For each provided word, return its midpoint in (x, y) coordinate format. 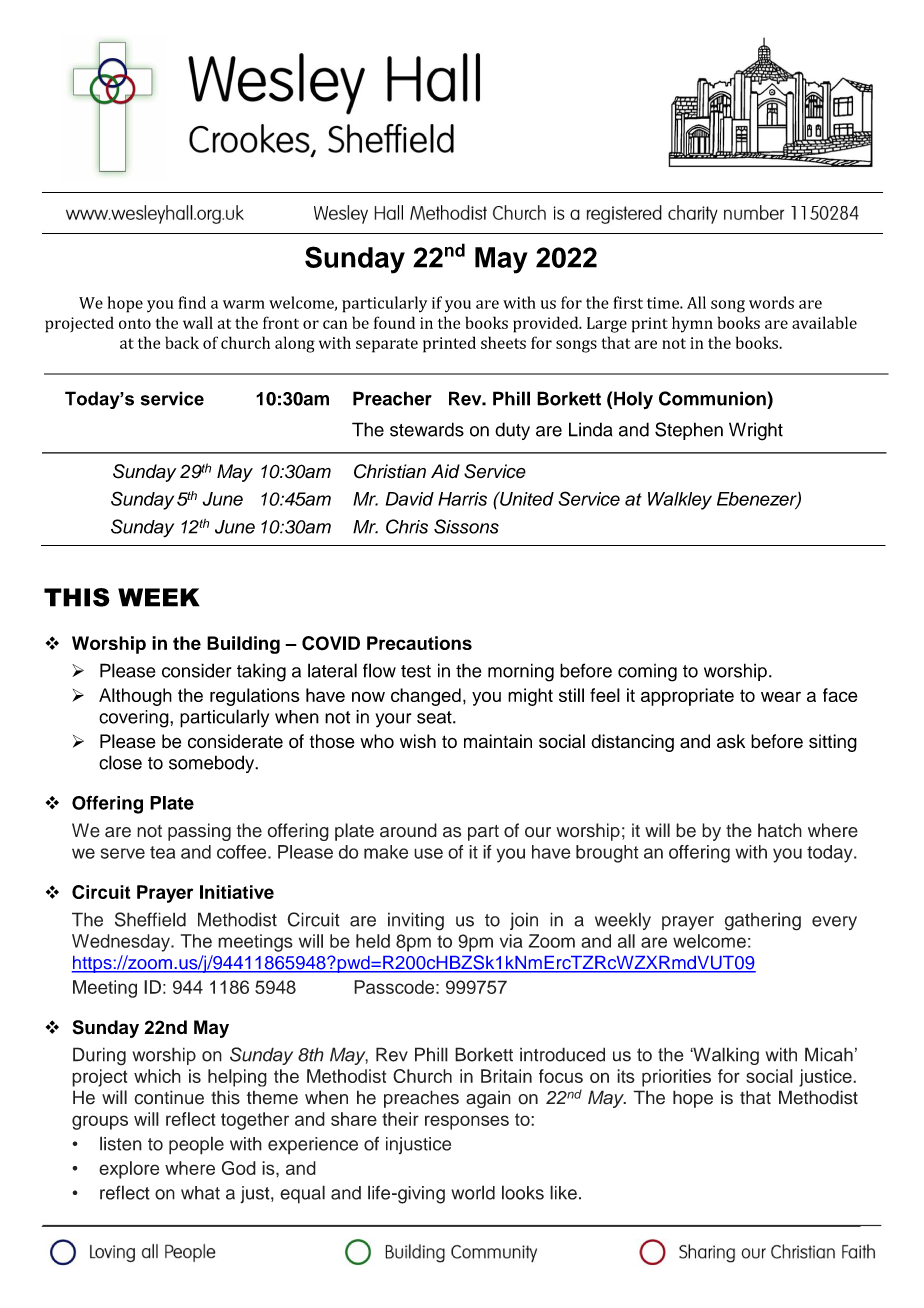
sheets (503, 342)
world (473, 1192)
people (196, 1145)
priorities (676, 1078)
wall (198, 322)
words (771, 302)
